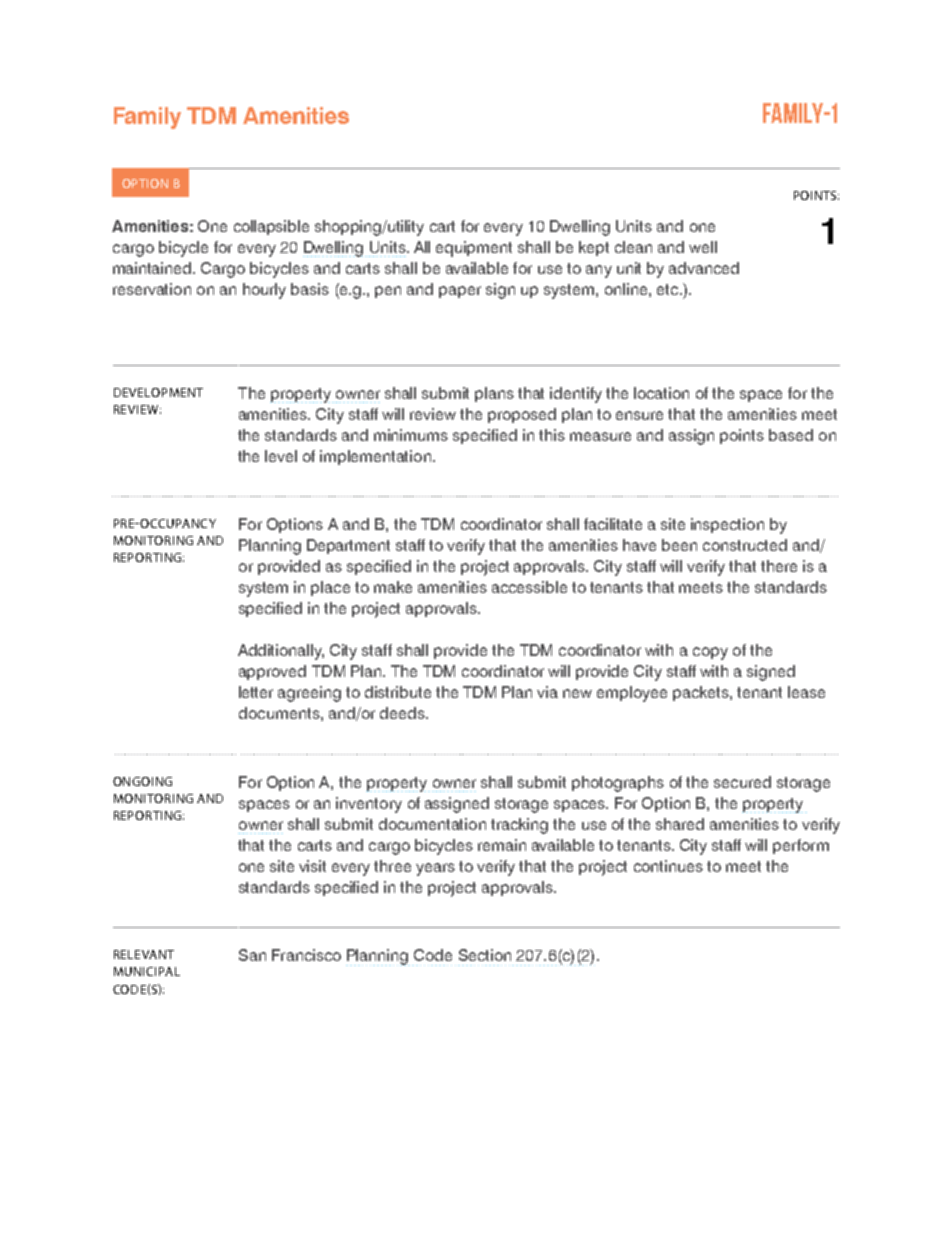 The image size is (952, 1233). What do you see at coordinates (330, 588) in the screenshot?
I see `place` at bounding box center [330, 588].
